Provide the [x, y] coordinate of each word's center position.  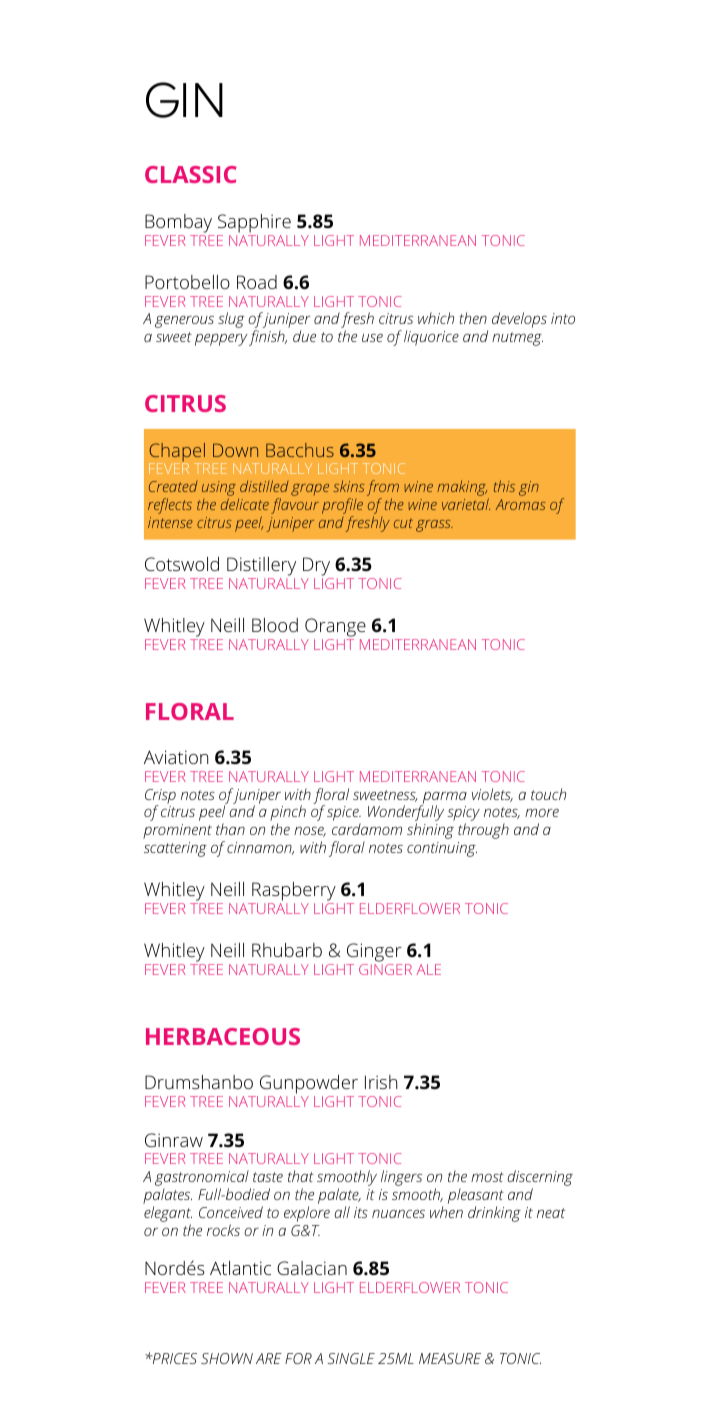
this [504, 486]
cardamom [367, 829]
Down [235, 450]
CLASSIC [191, 174]
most [487, 1177]
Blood [275, 625]
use [372, 337]
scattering [175, 849]
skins [349, 486]
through [483, 831]
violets [492, 795]
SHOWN [227, 1358]
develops [519, 320]
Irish [381, 1082]
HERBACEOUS [223, 1036]
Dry [316, 566]
